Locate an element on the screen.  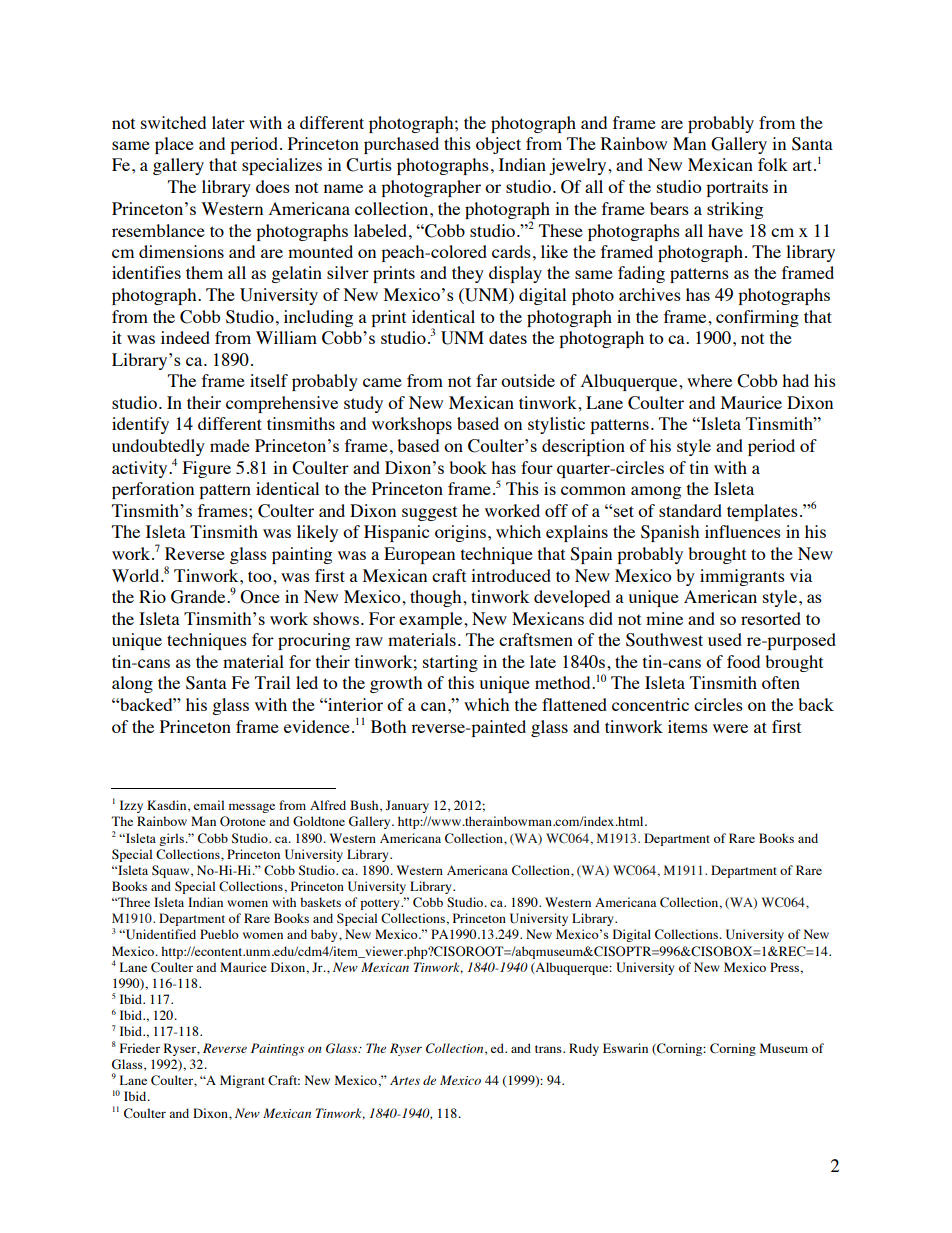
Pueblo is located at coordinates (219, 934).
